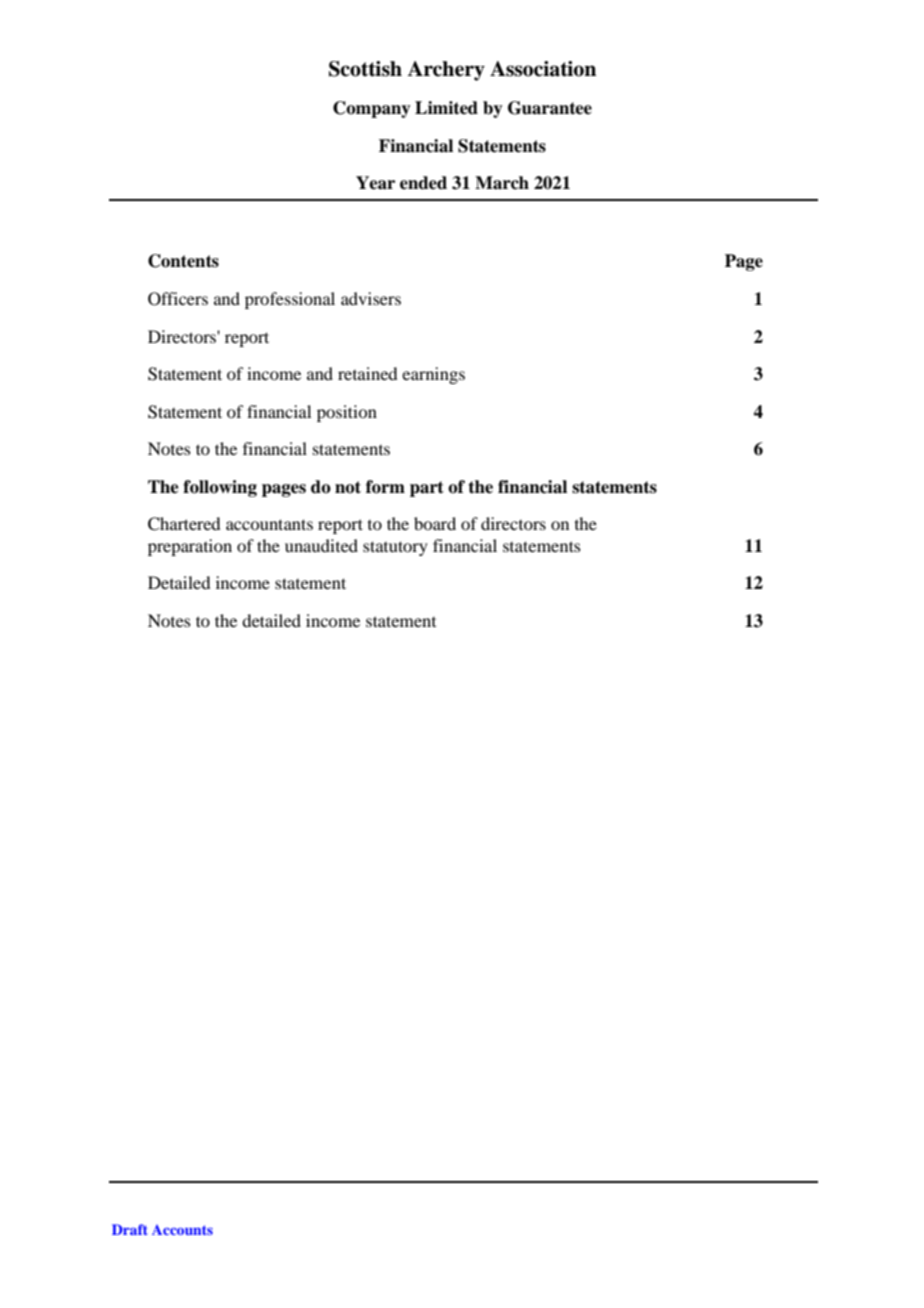 The image size is (924, 1308). What do you see at coordinates (427, 489) in the image?
I see `part` at bounding box center [427, 489].
